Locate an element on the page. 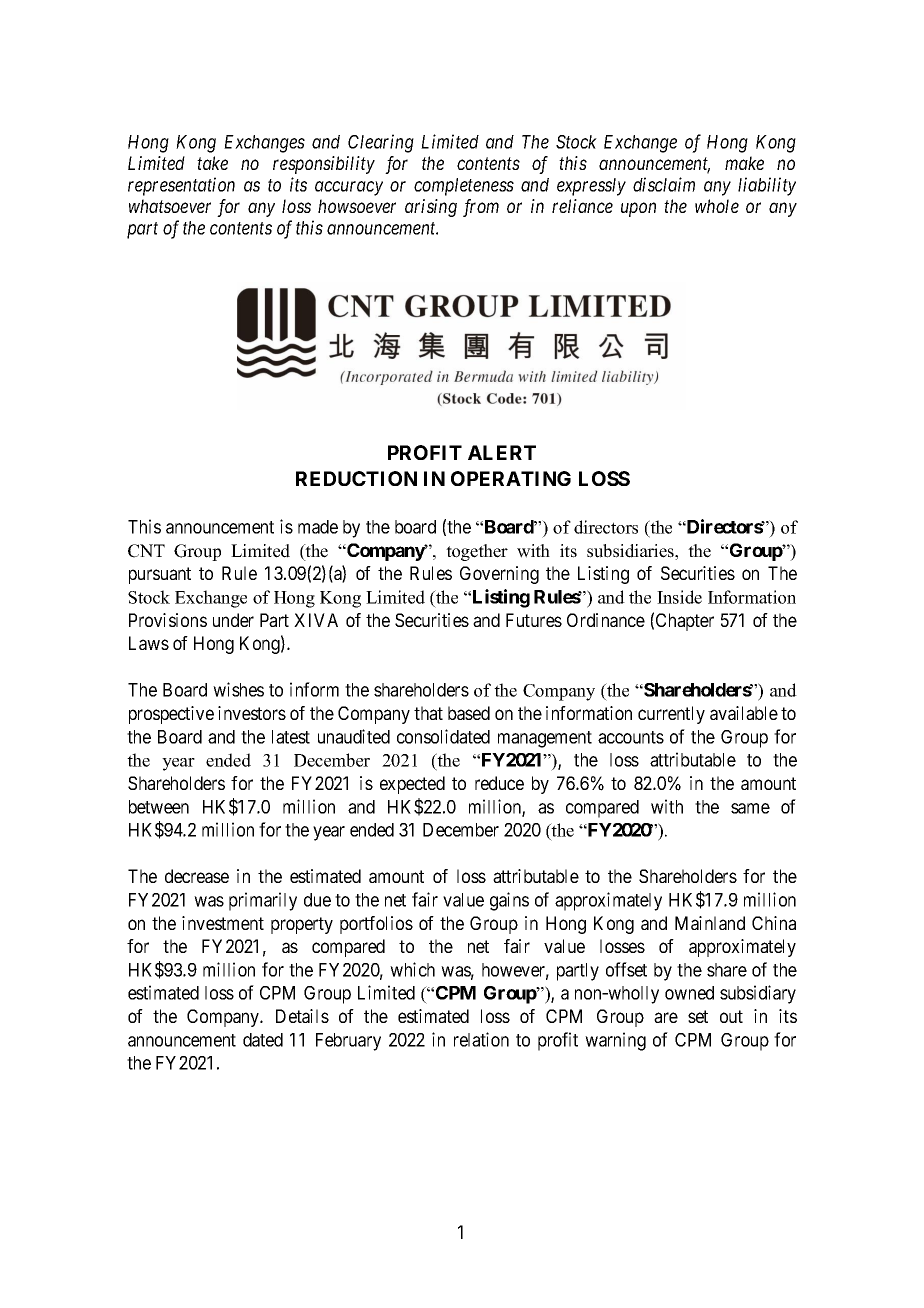 The height and width of the page is (1308, 924). same is located at coordinates (750, 808).
